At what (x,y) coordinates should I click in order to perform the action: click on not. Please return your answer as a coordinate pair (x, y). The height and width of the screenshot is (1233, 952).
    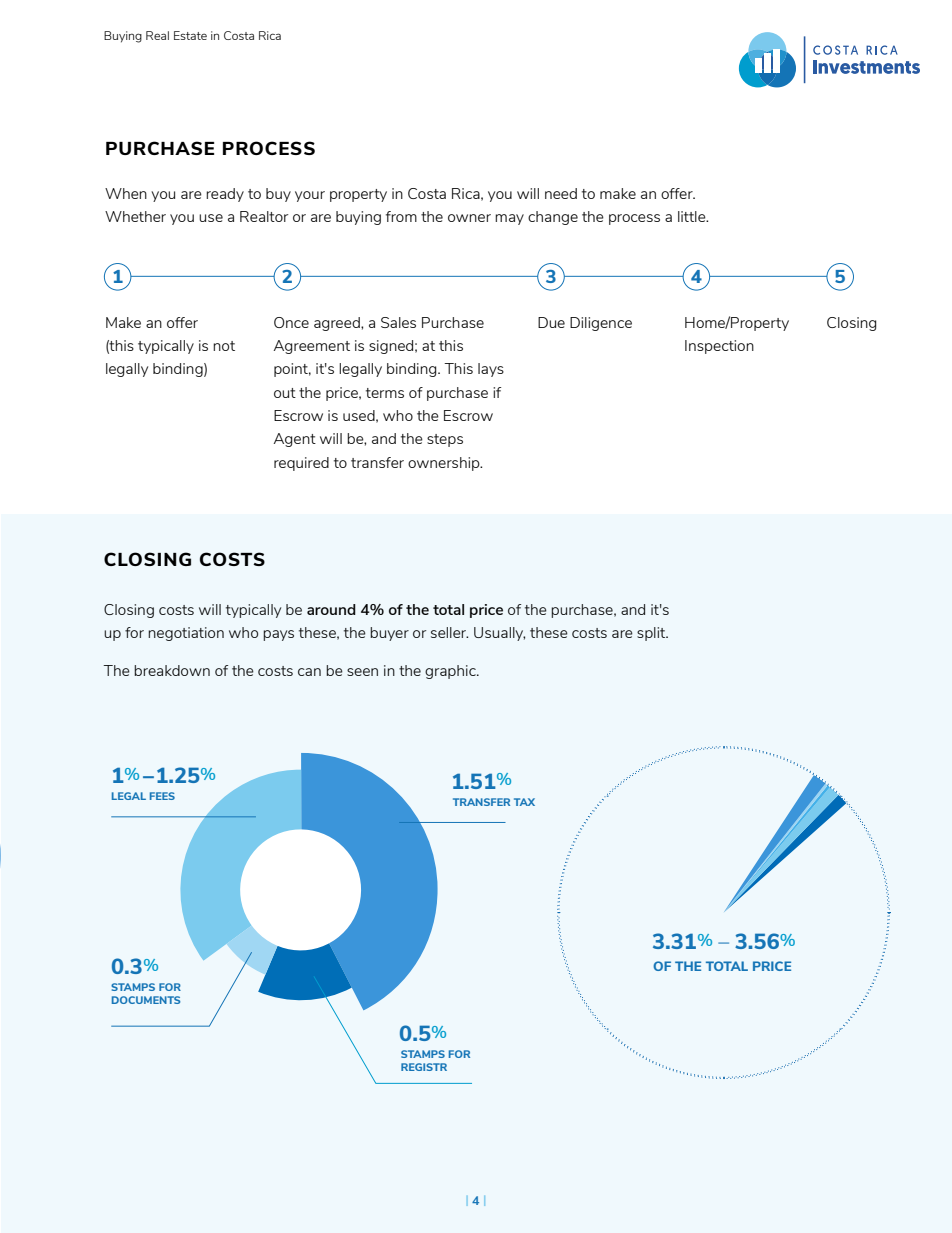
    Looking at the image, I should click on (224, 346).
